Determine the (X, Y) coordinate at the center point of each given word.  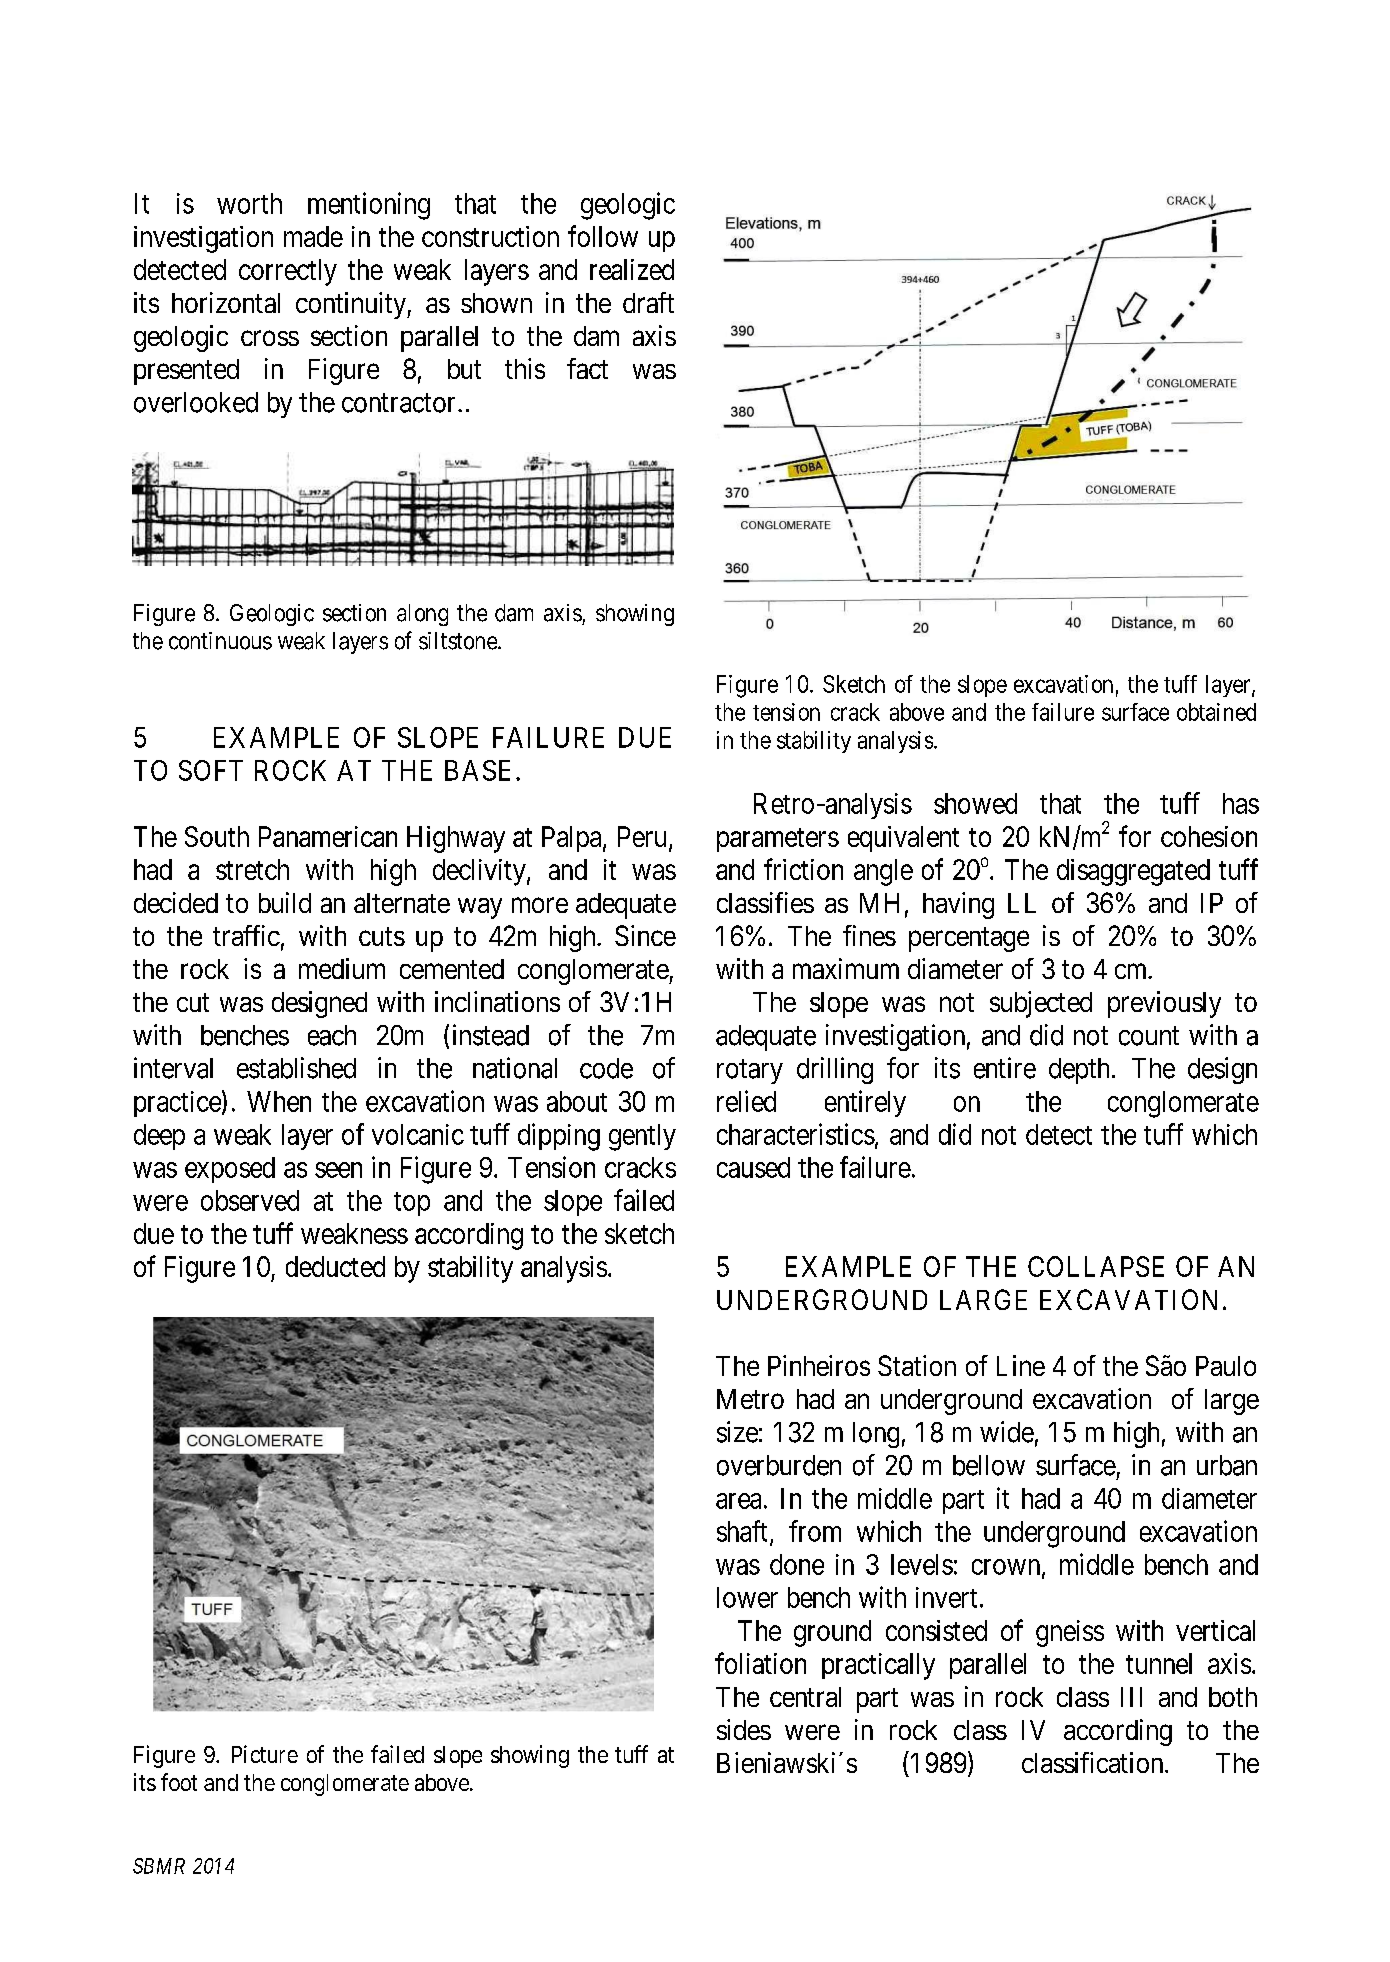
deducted (335, 1266)
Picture (265, 1754)
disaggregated (1133, 872)
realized (632, 269)
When (279, 1101)
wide (1007, 1432)
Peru (642, 836)
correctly (288, 272)
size (737, 1432)
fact (587, 368)
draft (648, 302)
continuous (220, 641)
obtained (1216, 712)
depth (1081, 1071)
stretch (252, 869)
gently (642, 1137)
